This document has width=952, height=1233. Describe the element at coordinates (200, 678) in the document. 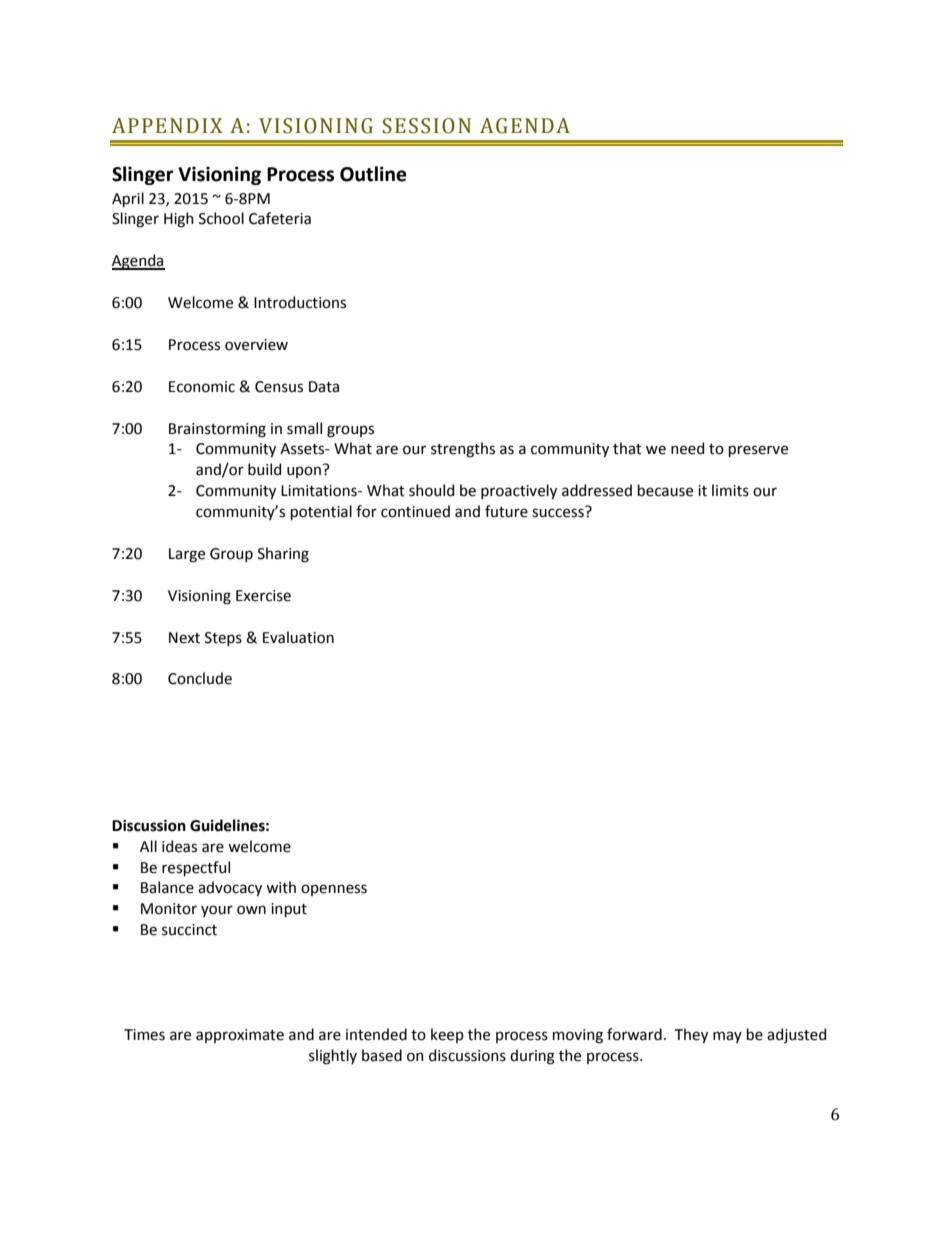

I see `Conclude` at that location.
